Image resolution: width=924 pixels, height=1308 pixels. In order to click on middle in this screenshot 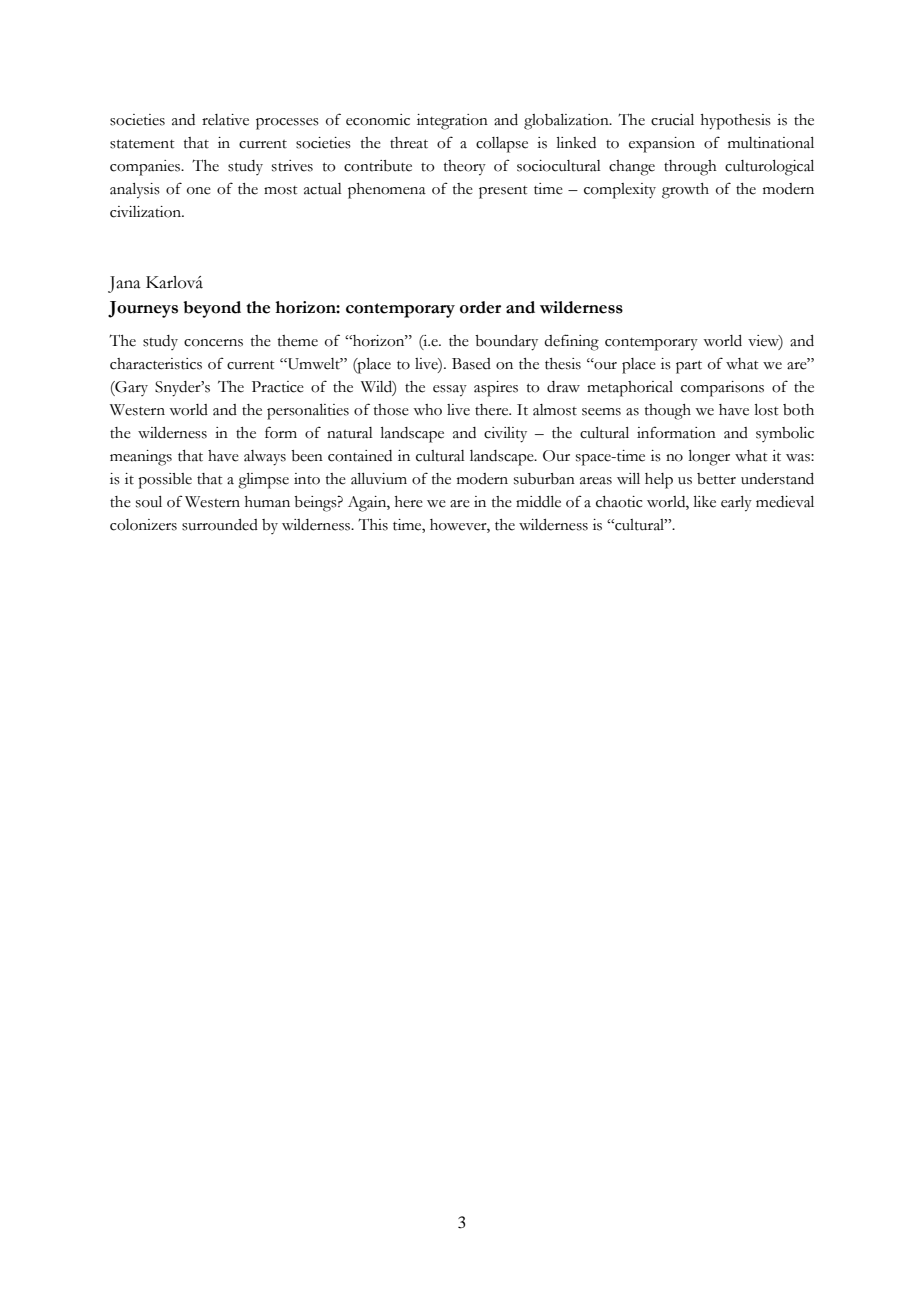, I will do `click(538, 502)`.
